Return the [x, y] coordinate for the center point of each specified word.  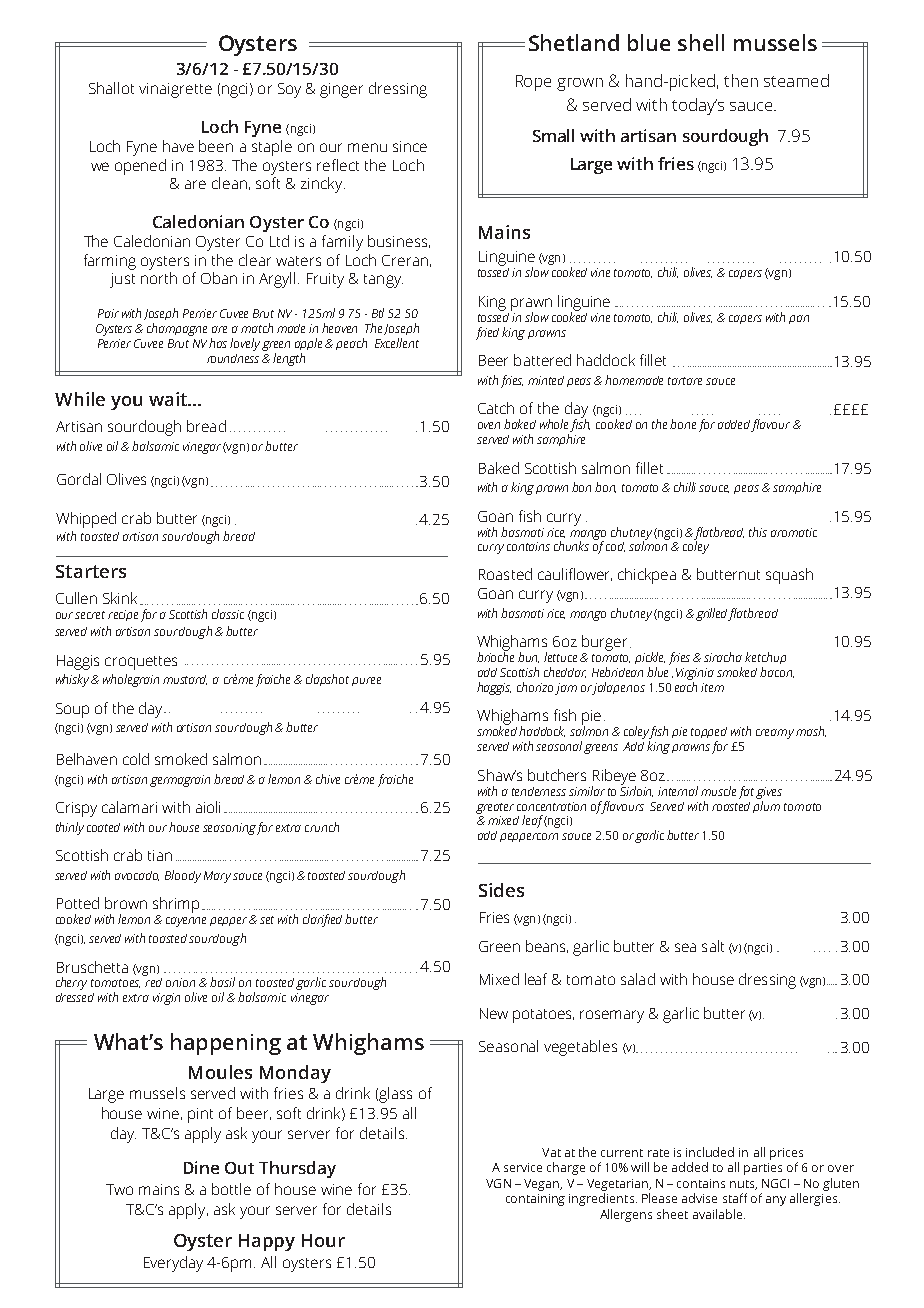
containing [535, 1200]
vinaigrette [175, 90]
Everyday [173, 1264]
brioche [495, 656]
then [741, 80]
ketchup [765, 658]
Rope [533, 83]
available [719, 1214]
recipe [123, 615]
